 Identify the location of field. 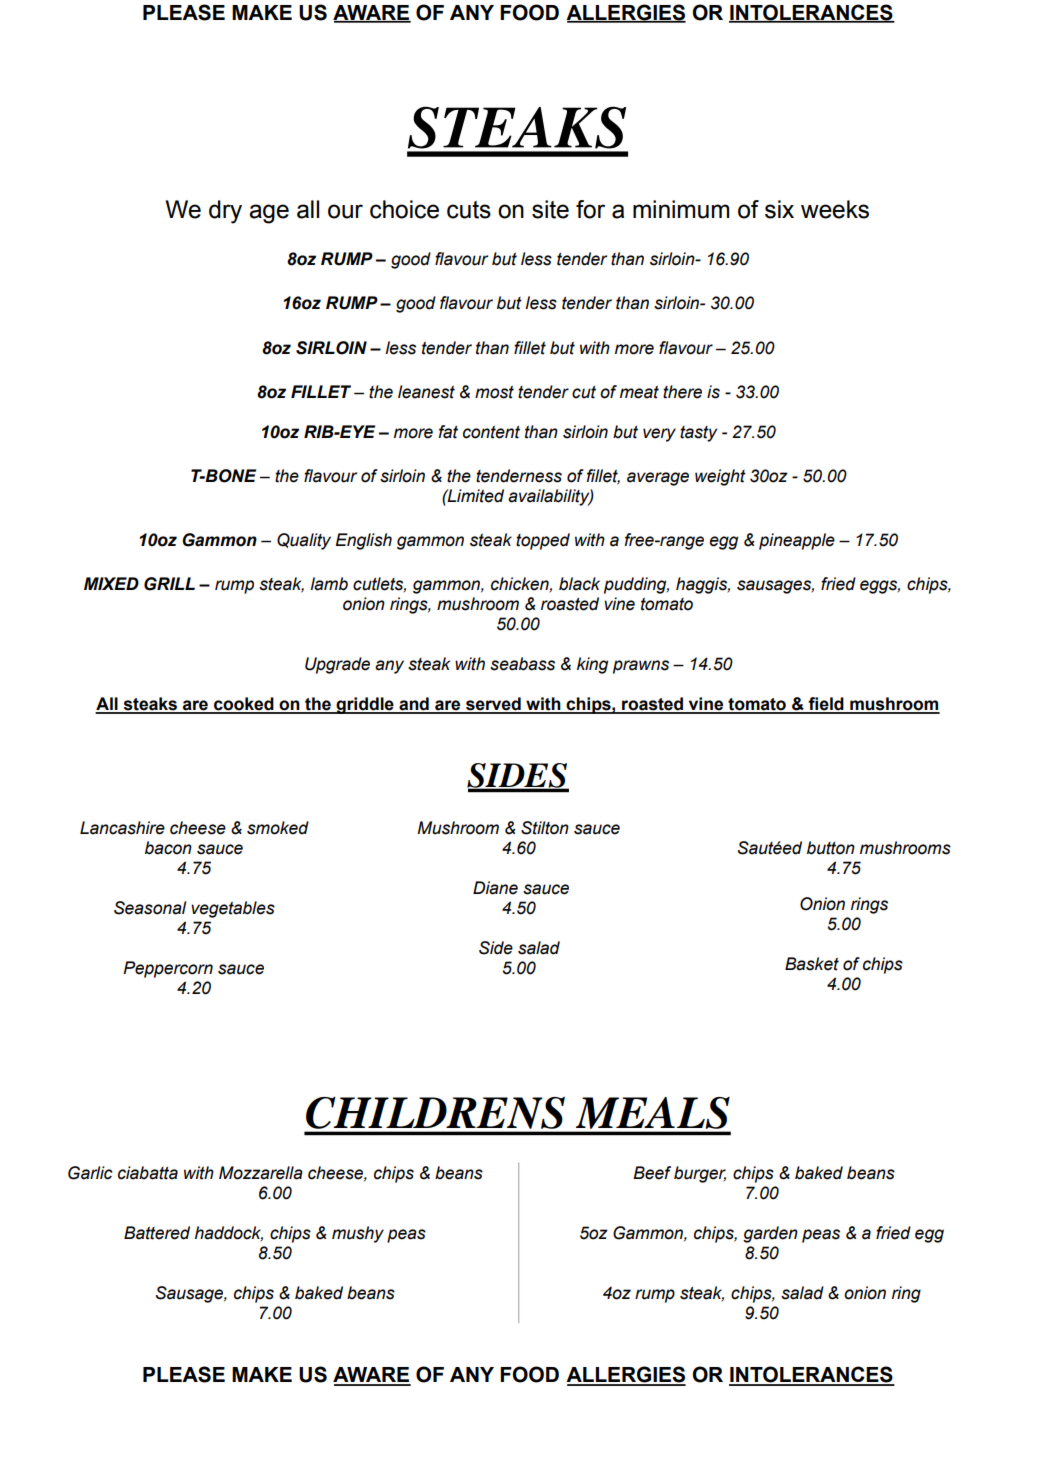
(826, 705).
